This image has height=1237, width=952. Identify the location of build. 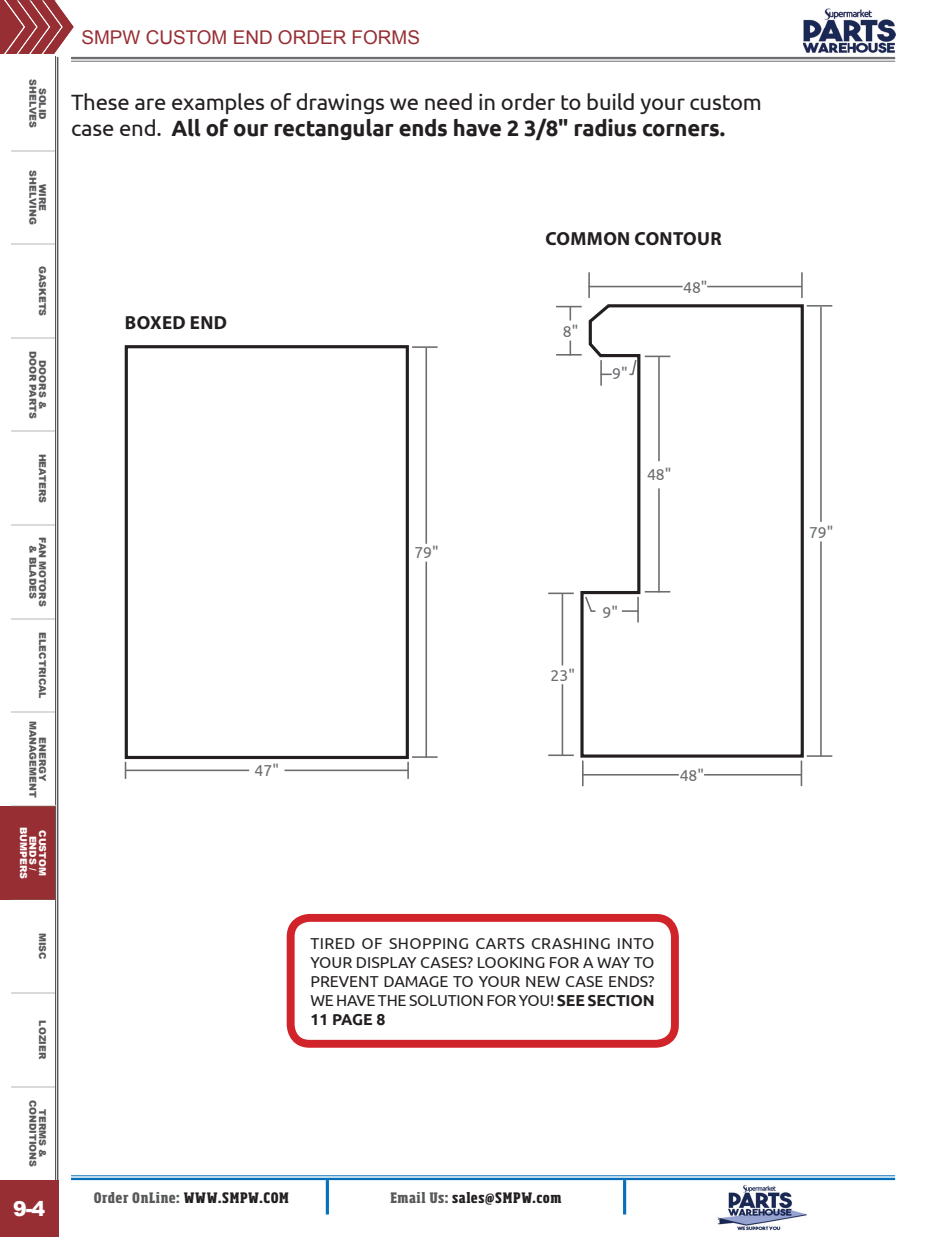
(610, 101).
